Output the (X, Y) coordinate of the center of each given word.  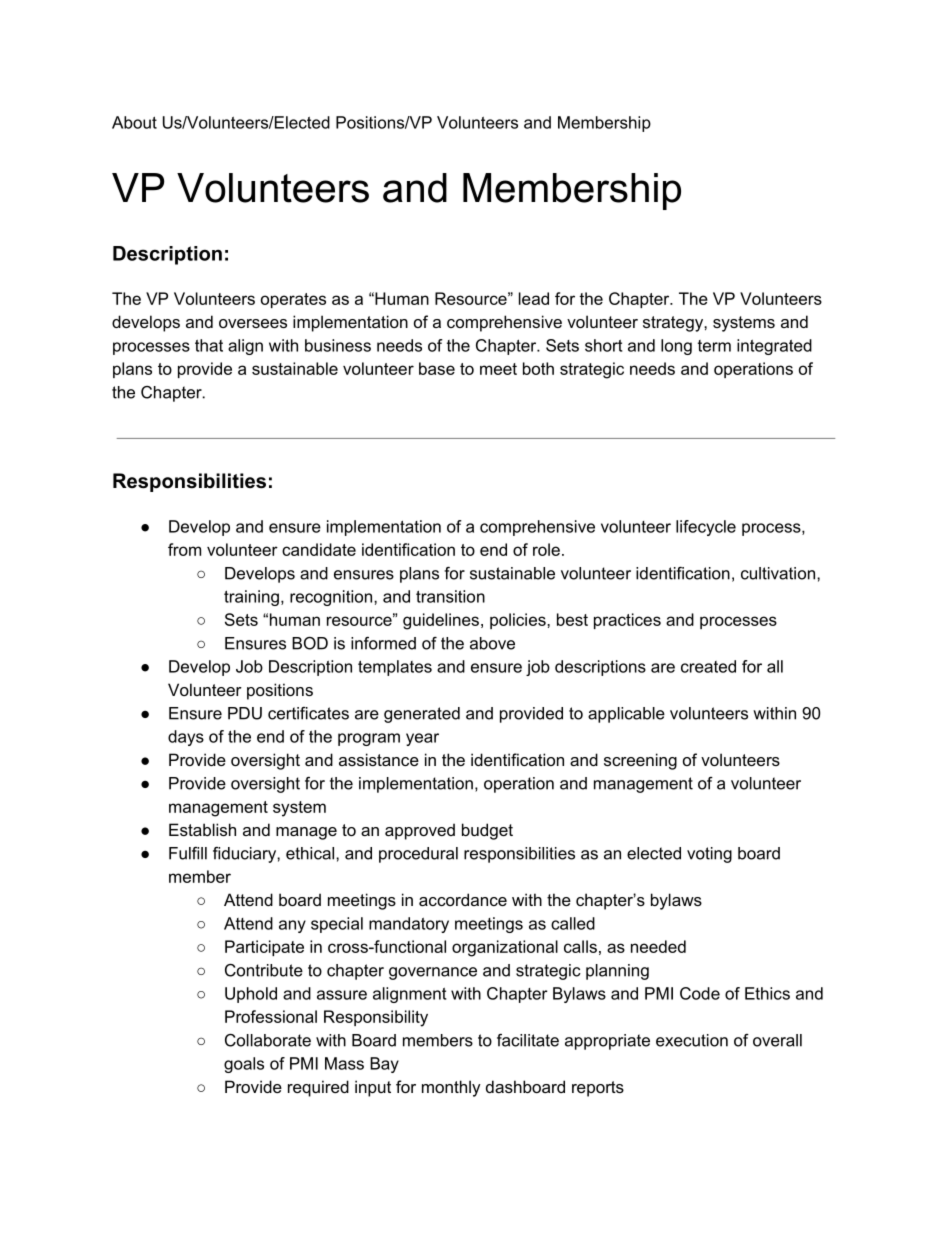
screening (640, 761)
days (186, 738)
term (714, 346)
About (134, 122)
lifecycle (706, 528)
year (422, 739)
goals (244, 1065)
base (437, 368)
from (184, 549)
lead (534, 298)
